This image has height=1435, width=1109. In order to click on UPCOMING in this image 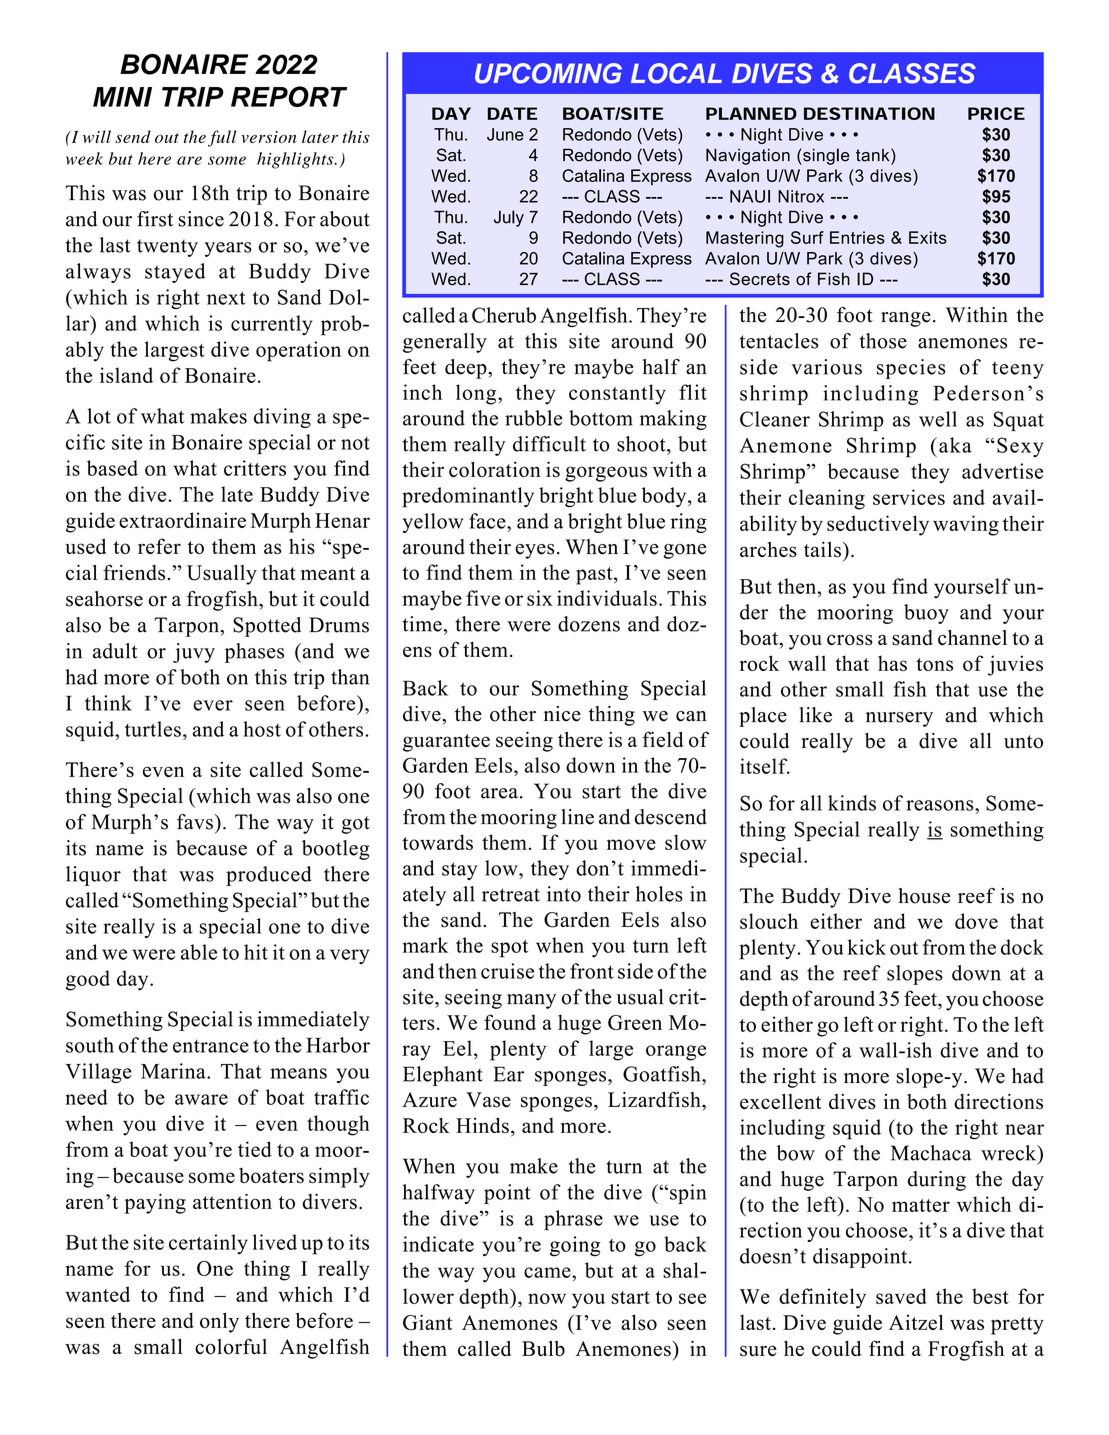, I will do `click(548, 73)`.
